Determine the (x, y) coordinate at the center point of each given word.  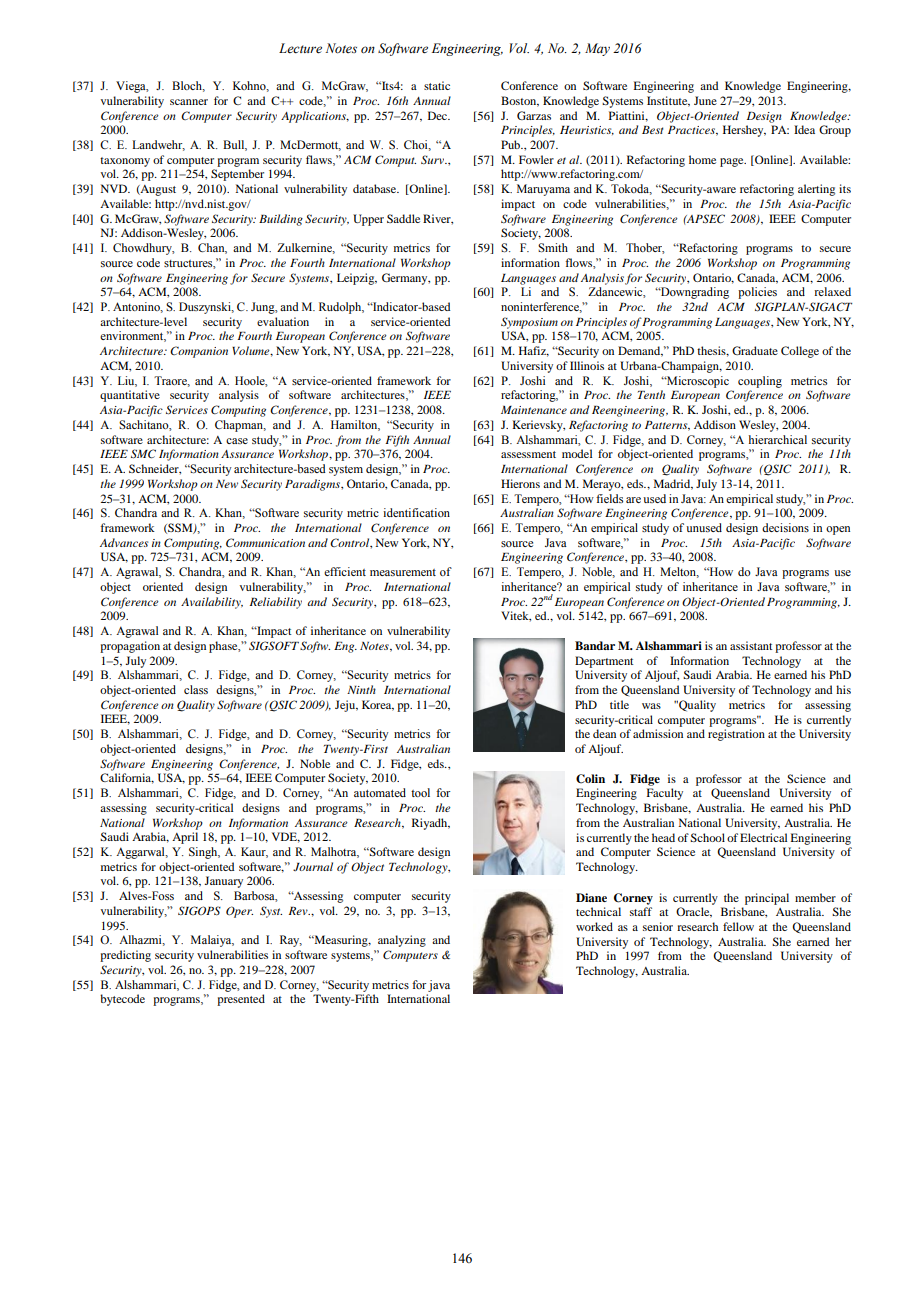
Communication (265, 542)
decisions (785, 527)
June (705, 100)
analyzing (402, 941)
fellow (738, 926)
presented (241, 1000)
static (437, 85)
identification (416, 512)
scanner (189, 102)
